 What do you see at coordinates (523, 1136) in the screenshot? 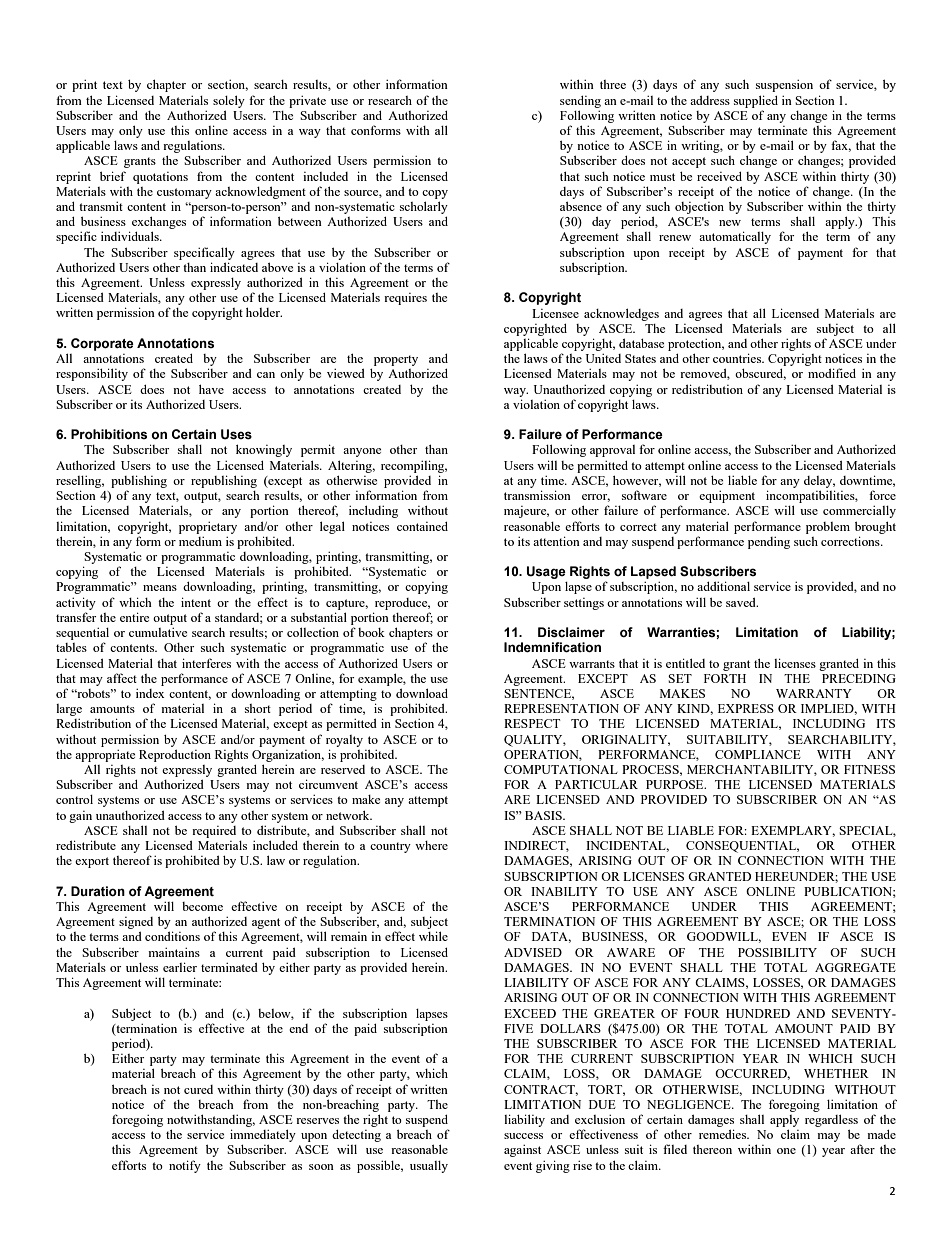
I see `success` at bounding box center [523, 1136].
